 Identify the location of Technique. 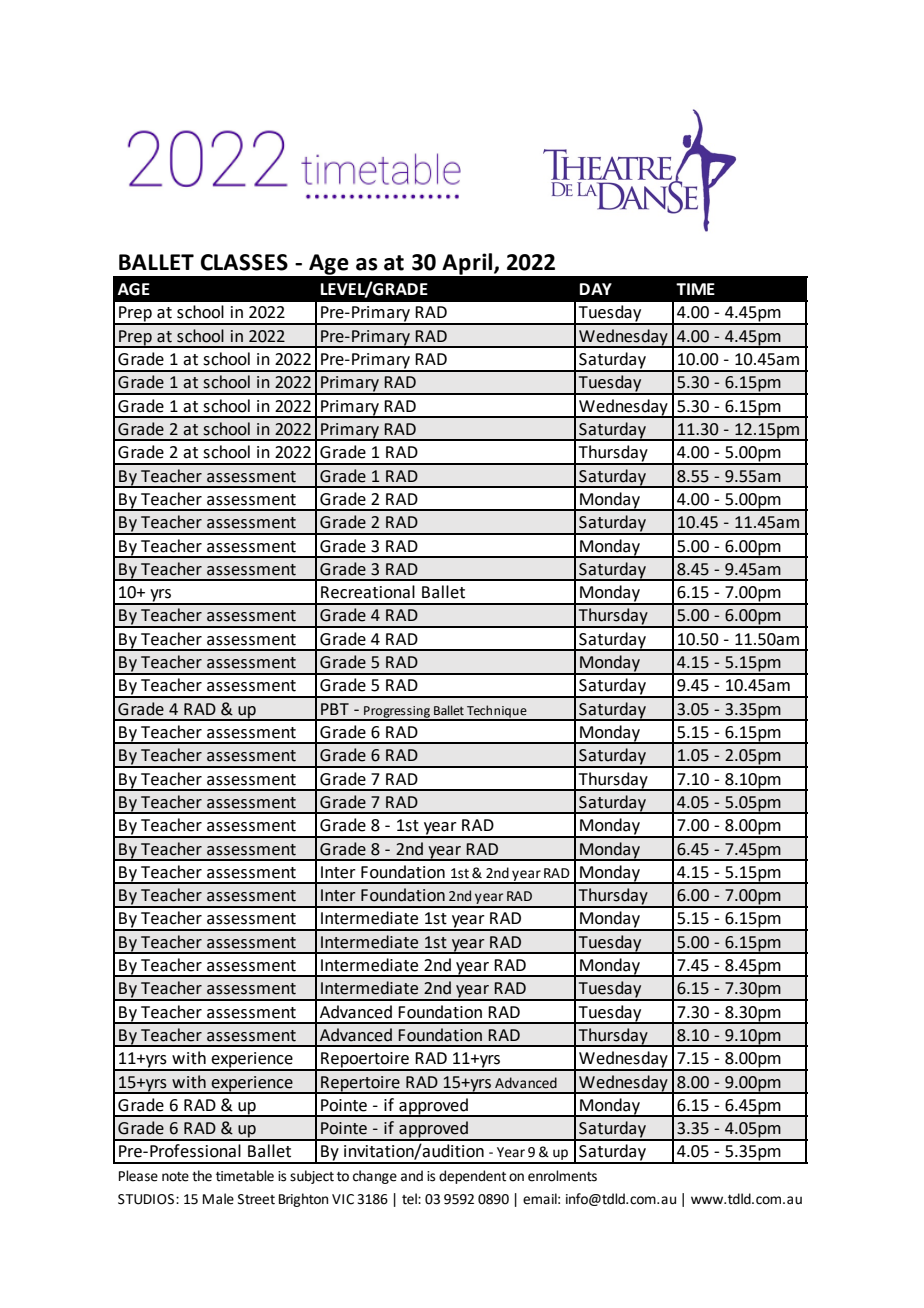
(497, 712).
